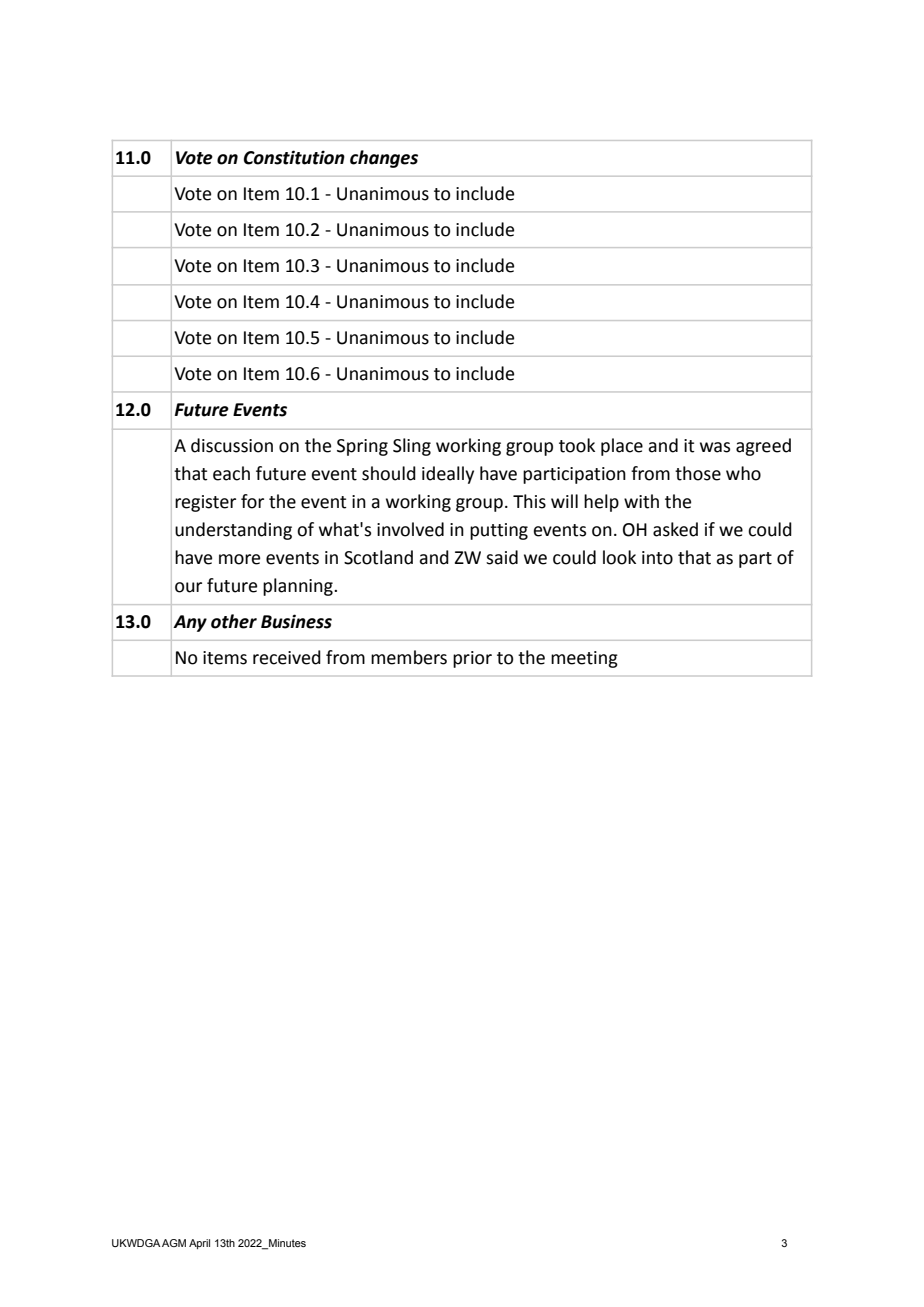  What do you see at coordinates (715, 447) in the page?
I see `was` at bounding box center [715, 447].
